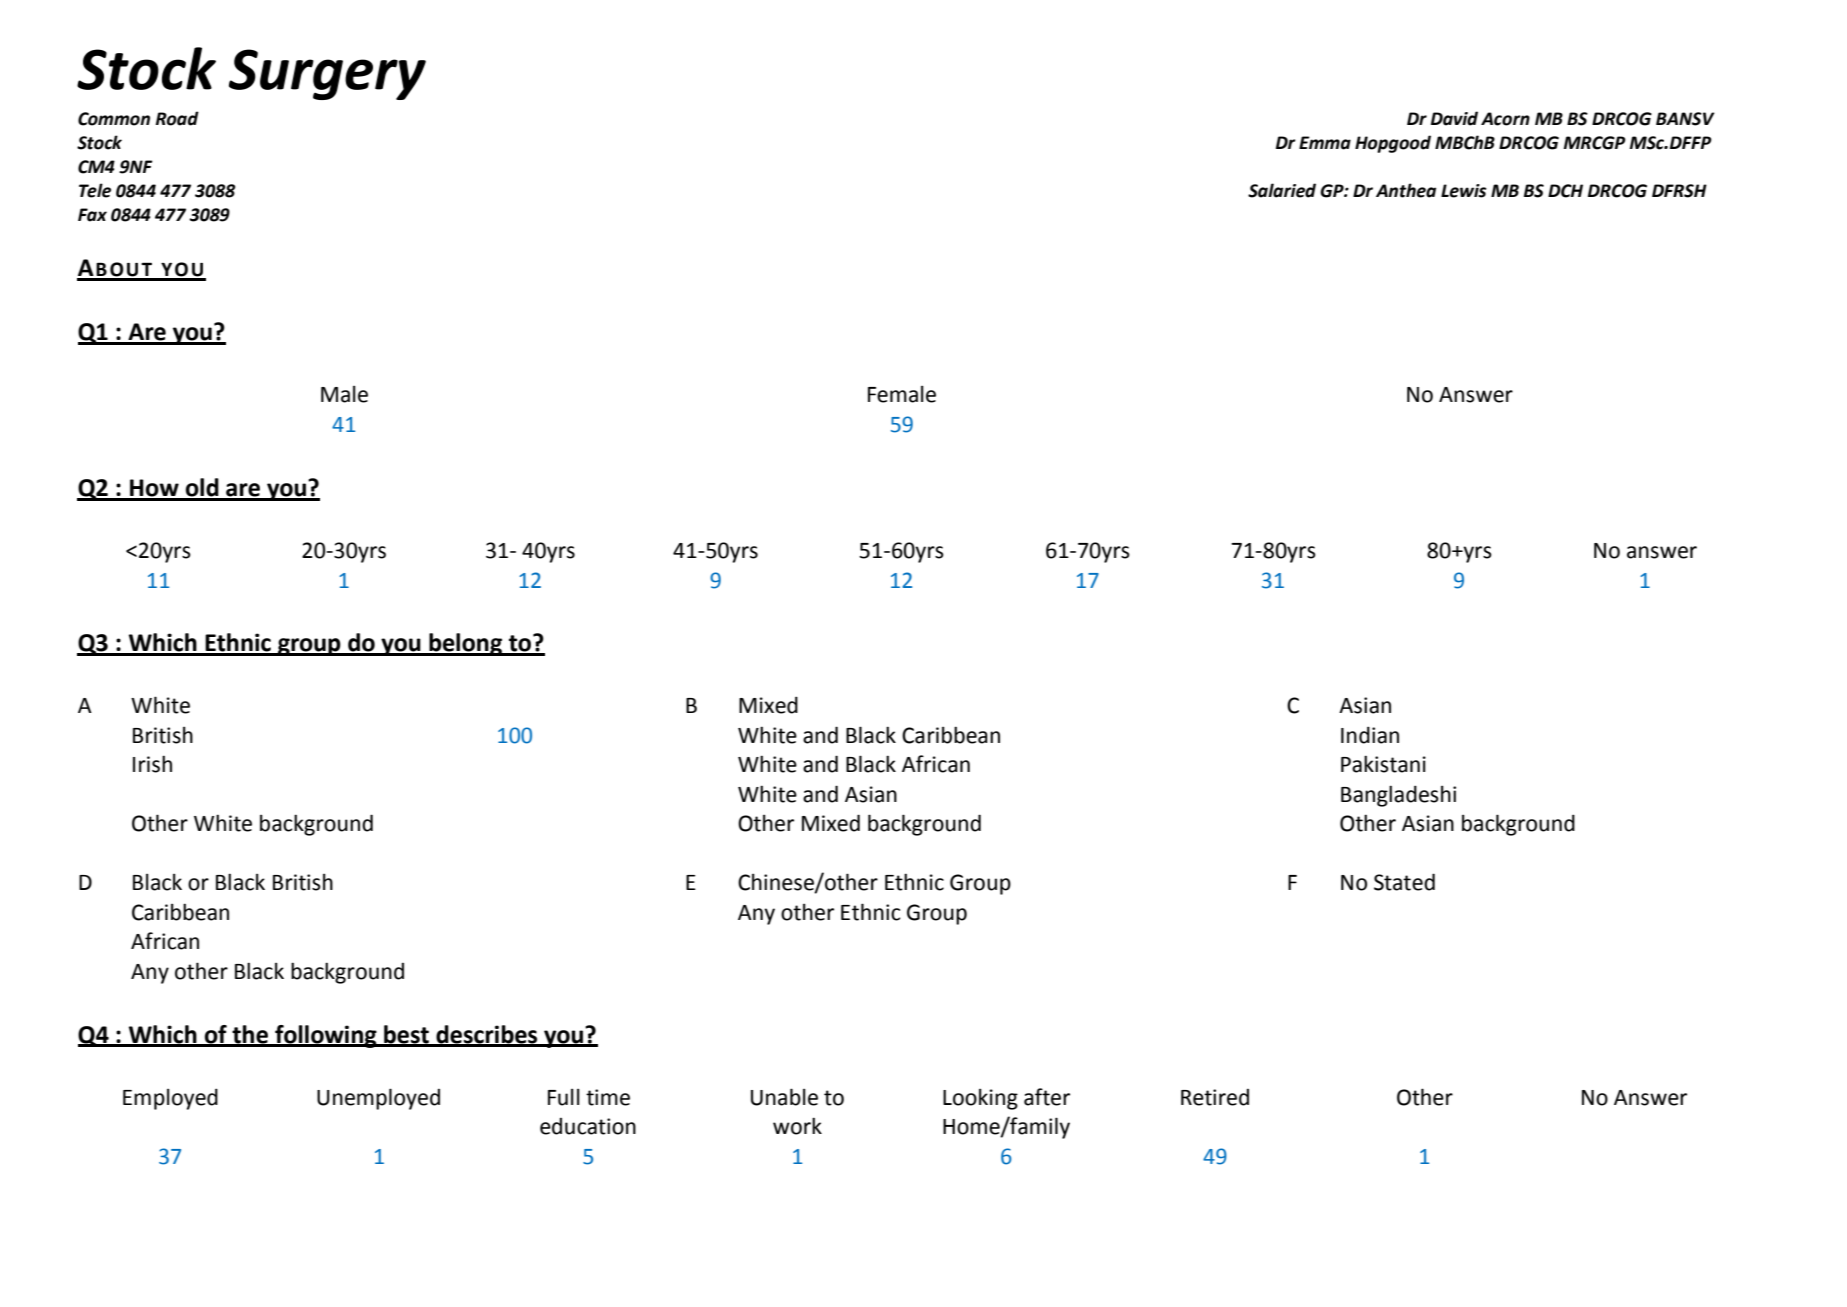 This document has height=1307, width=1847. I want to click on Unable, so click(784, 1097).
